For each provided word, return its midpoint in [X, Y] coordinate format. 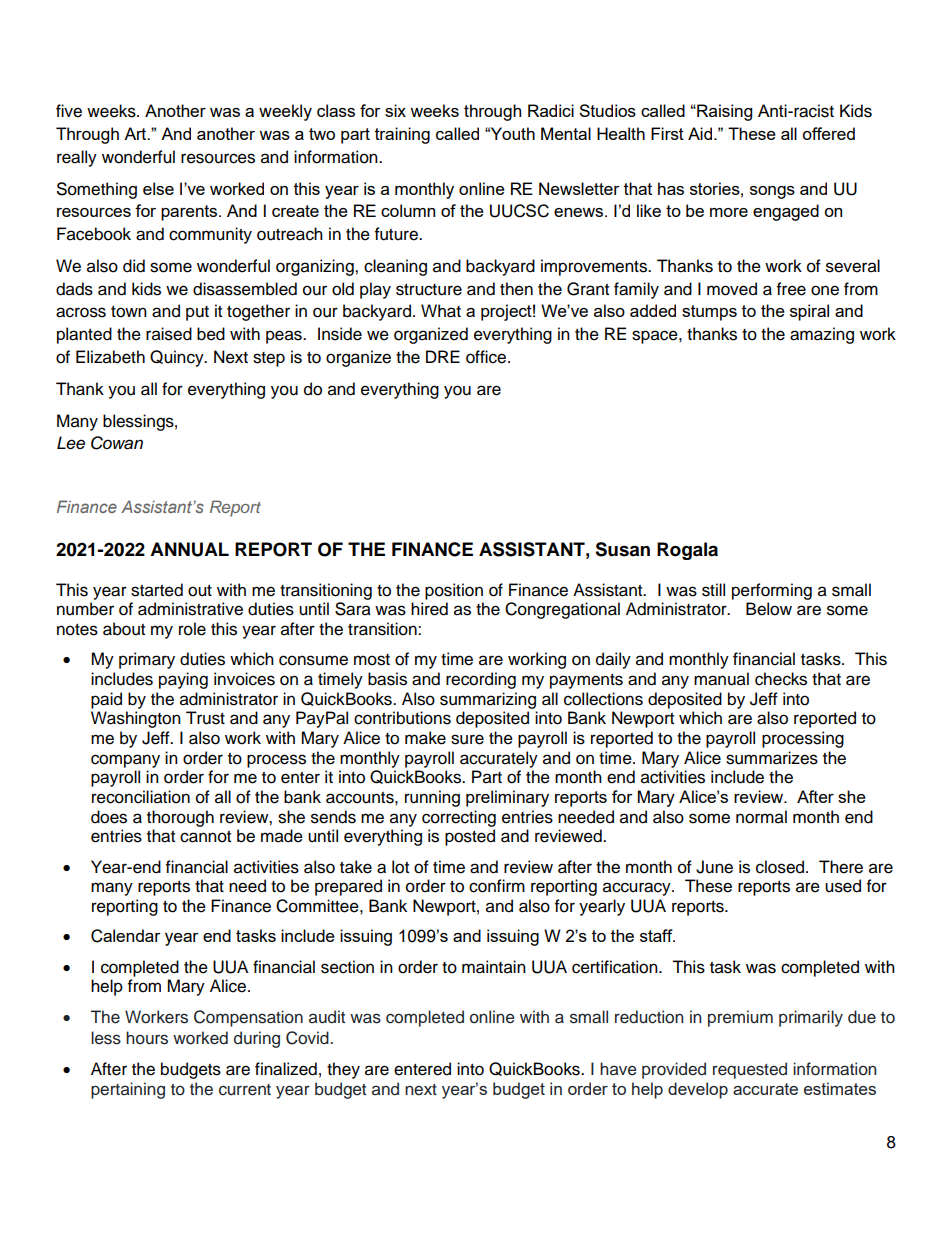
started [157, 590]
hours [147, 1038]
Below [769, 609]
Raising [723, 112]
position [454, 591]
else [158, 188]
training [402, 135]
